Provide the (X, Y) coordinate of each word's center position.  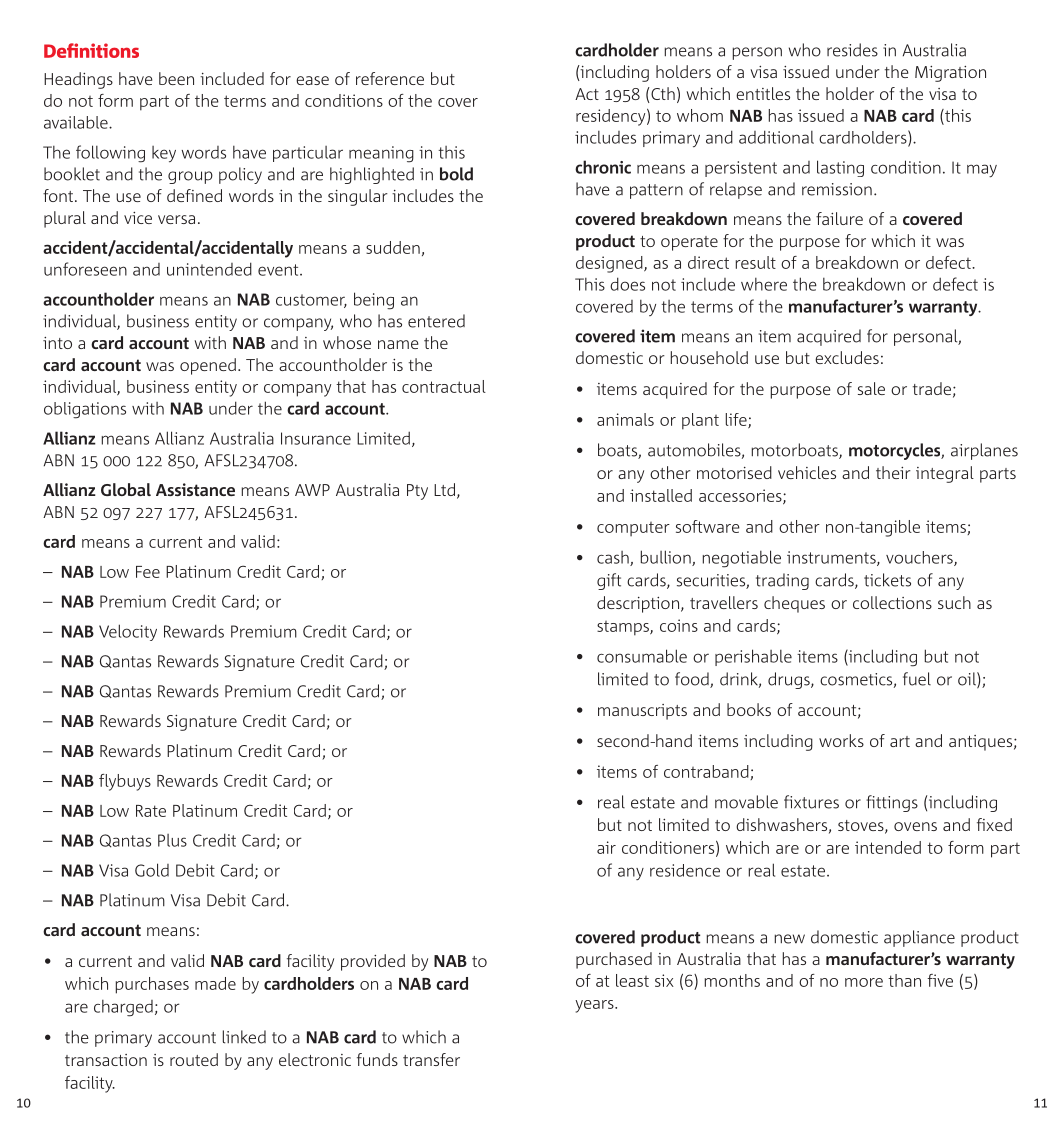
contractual (444, 386)
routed (194, 1059)
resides (852, 50)
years (595, 1006)
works (841, 740)
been (176, 78)
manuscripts (642, 712)
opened (208, 366)
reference (390, 78)
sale (871, 388)
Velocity (128, 632)
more (864, 982)
